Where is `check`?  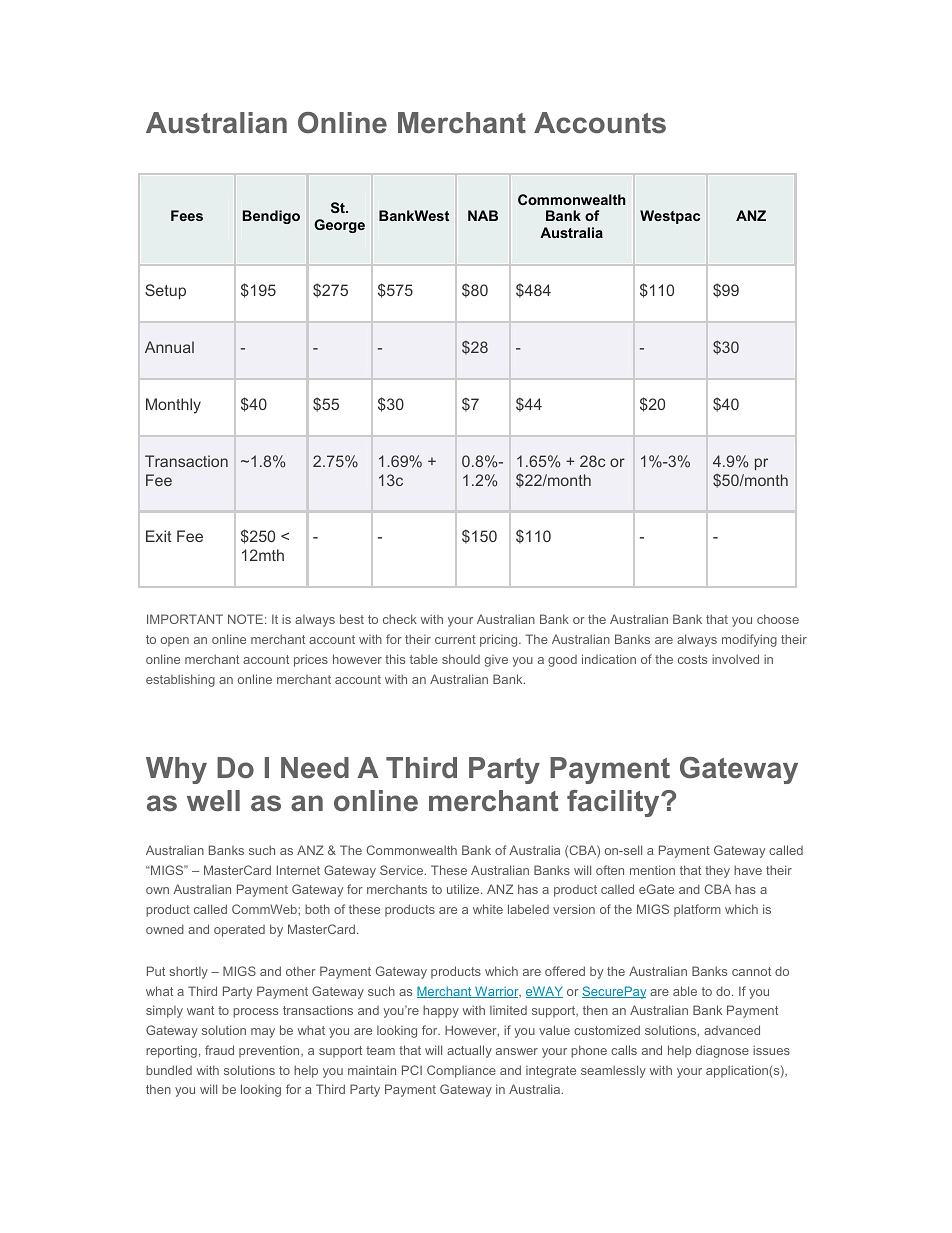
check is located at coordinates (400, 619).
